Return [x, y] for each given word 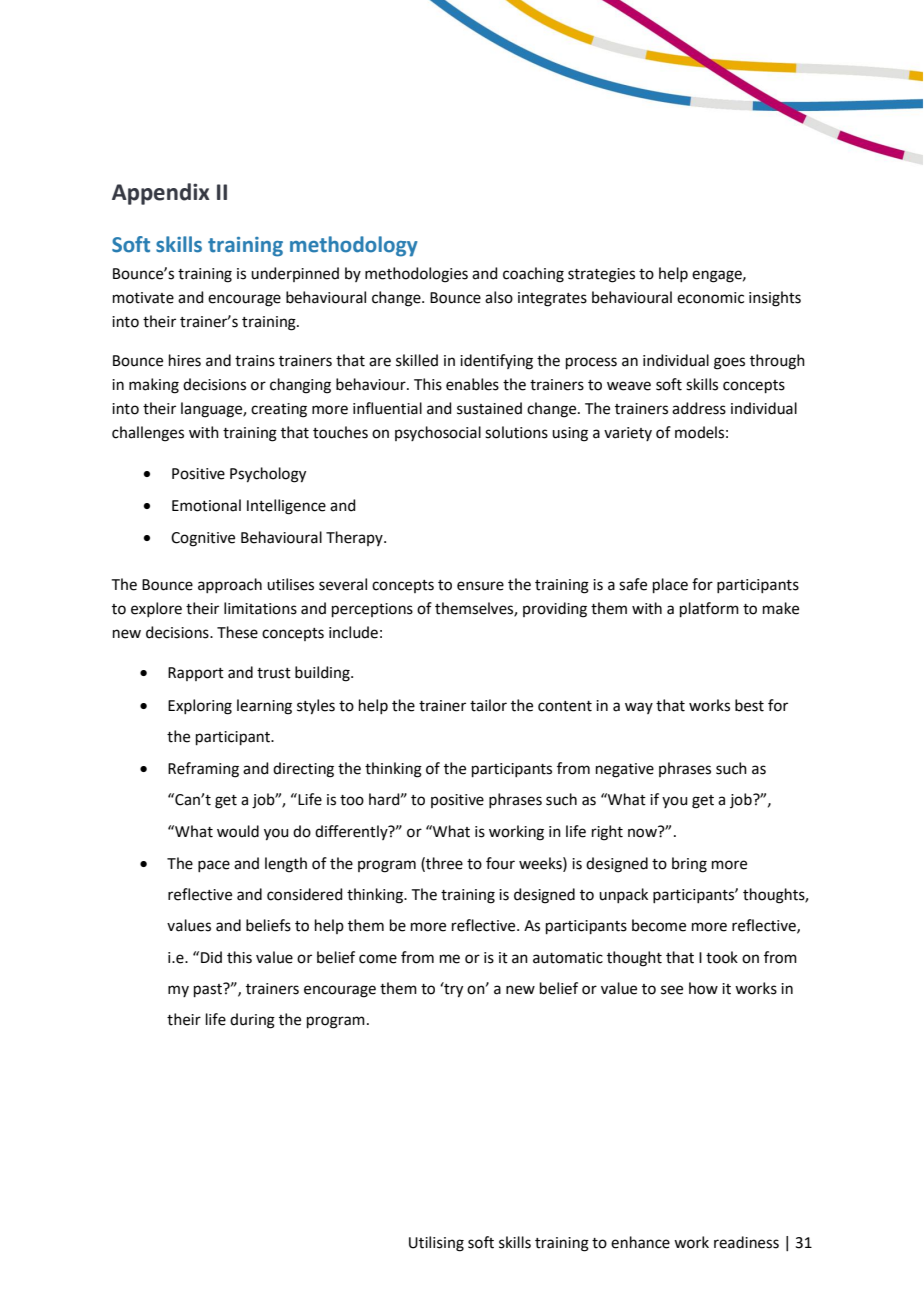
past [209, 990]
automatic [568, 958]
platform [709, 609]
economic [710, 298]
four [500, 863]
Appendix [161, 194]
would [238, 831]
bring [689, 865]
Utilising [436, 1244]
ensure [480, 586]
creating [279, 410]
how [703, 988]
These [237, 632]
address [699, 408]
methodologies [416, 275]
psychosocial [438, 433]
